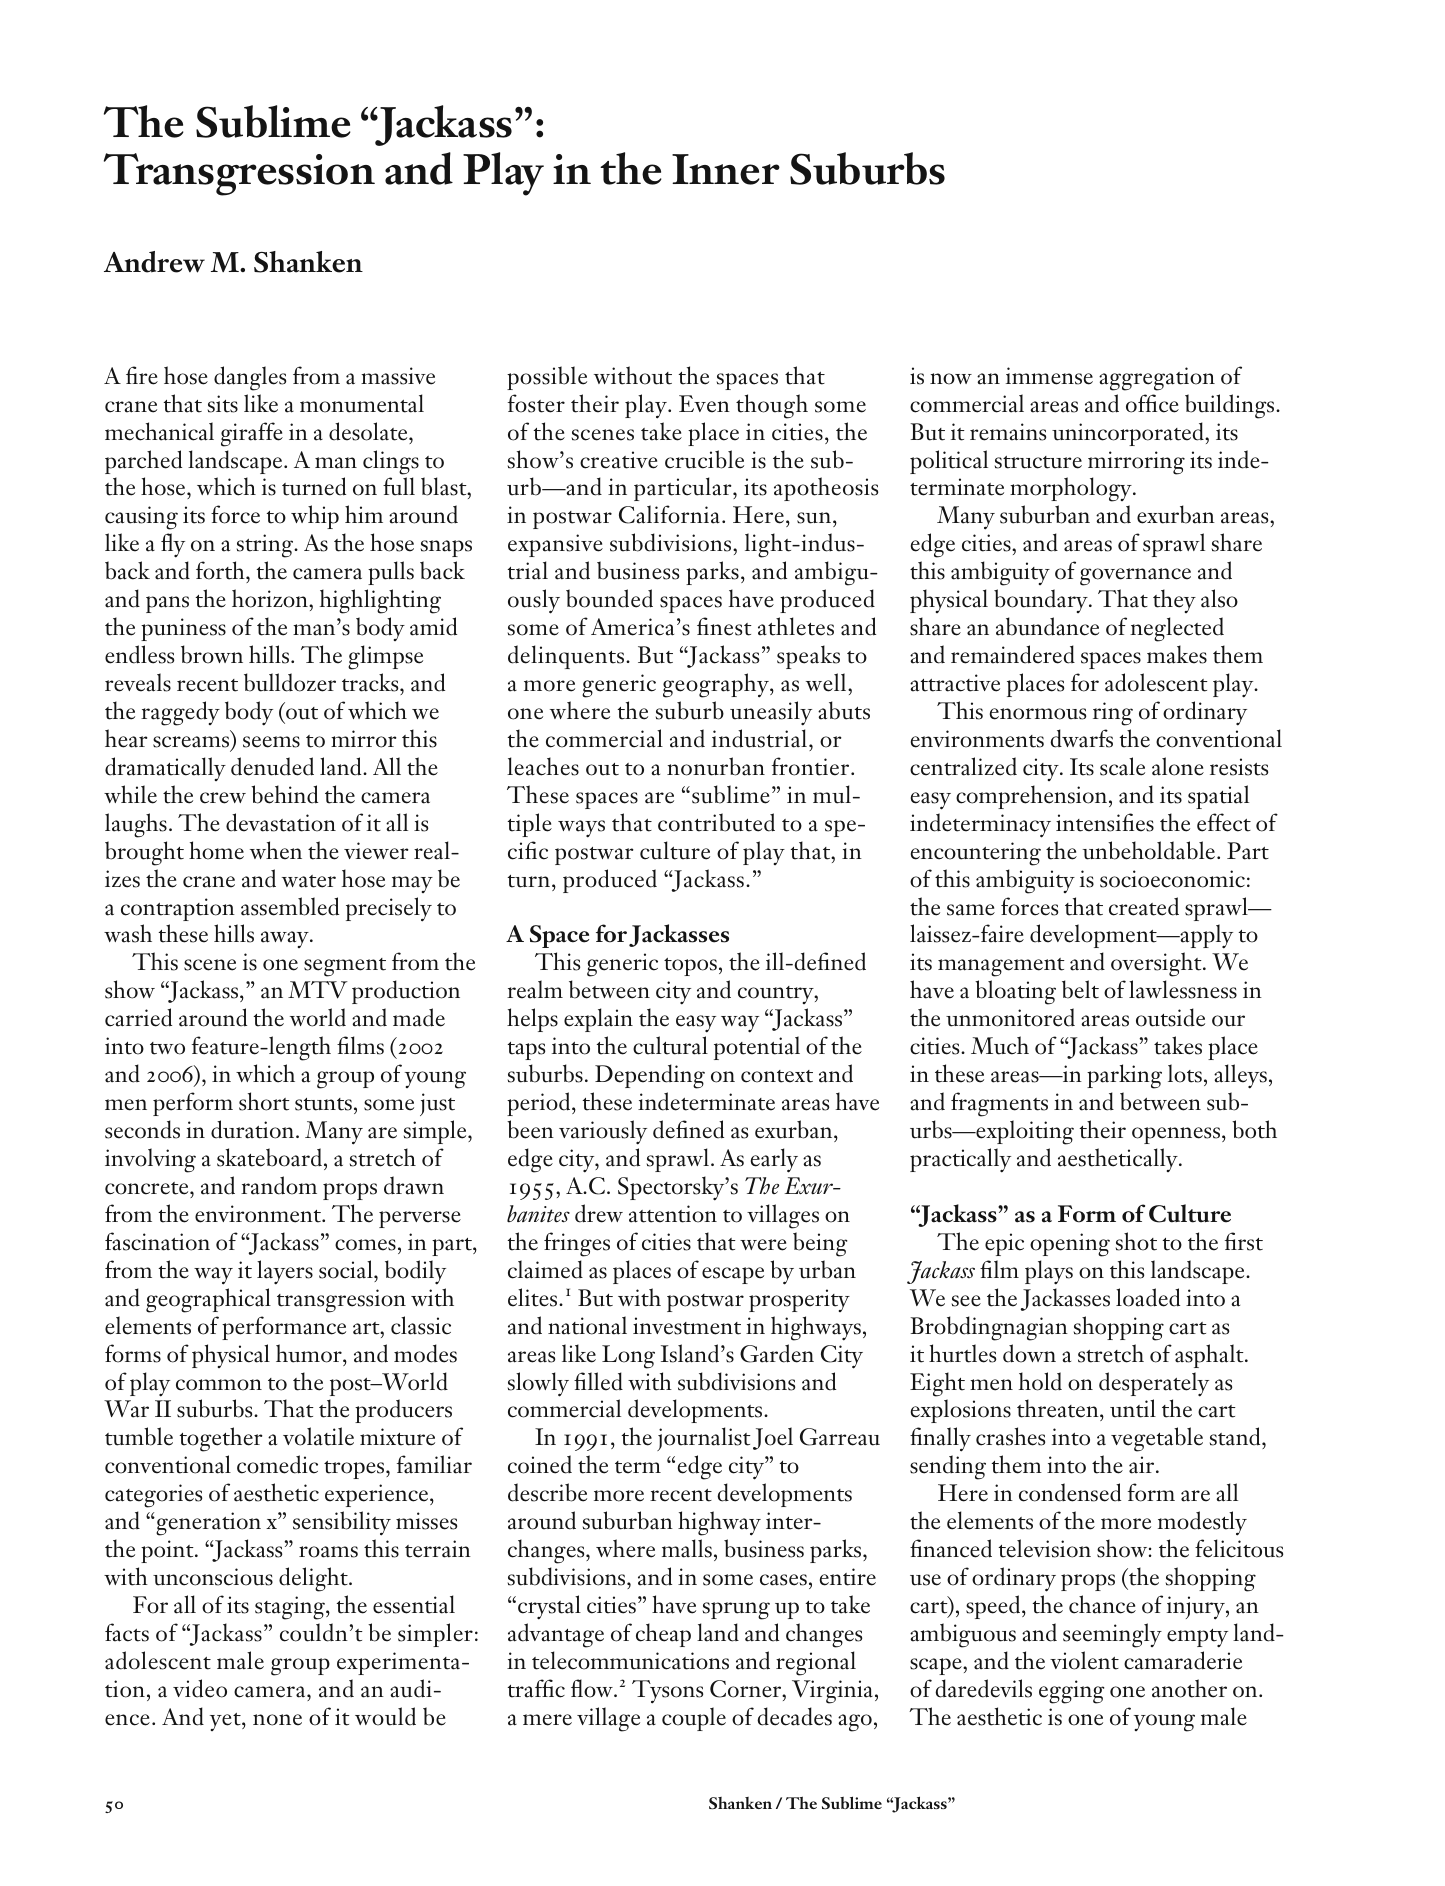 The image size is (1445, 1886). What do you see at coordinates (250, 378) in the page?
I see `dangles` at bounding box center [250, 378].
